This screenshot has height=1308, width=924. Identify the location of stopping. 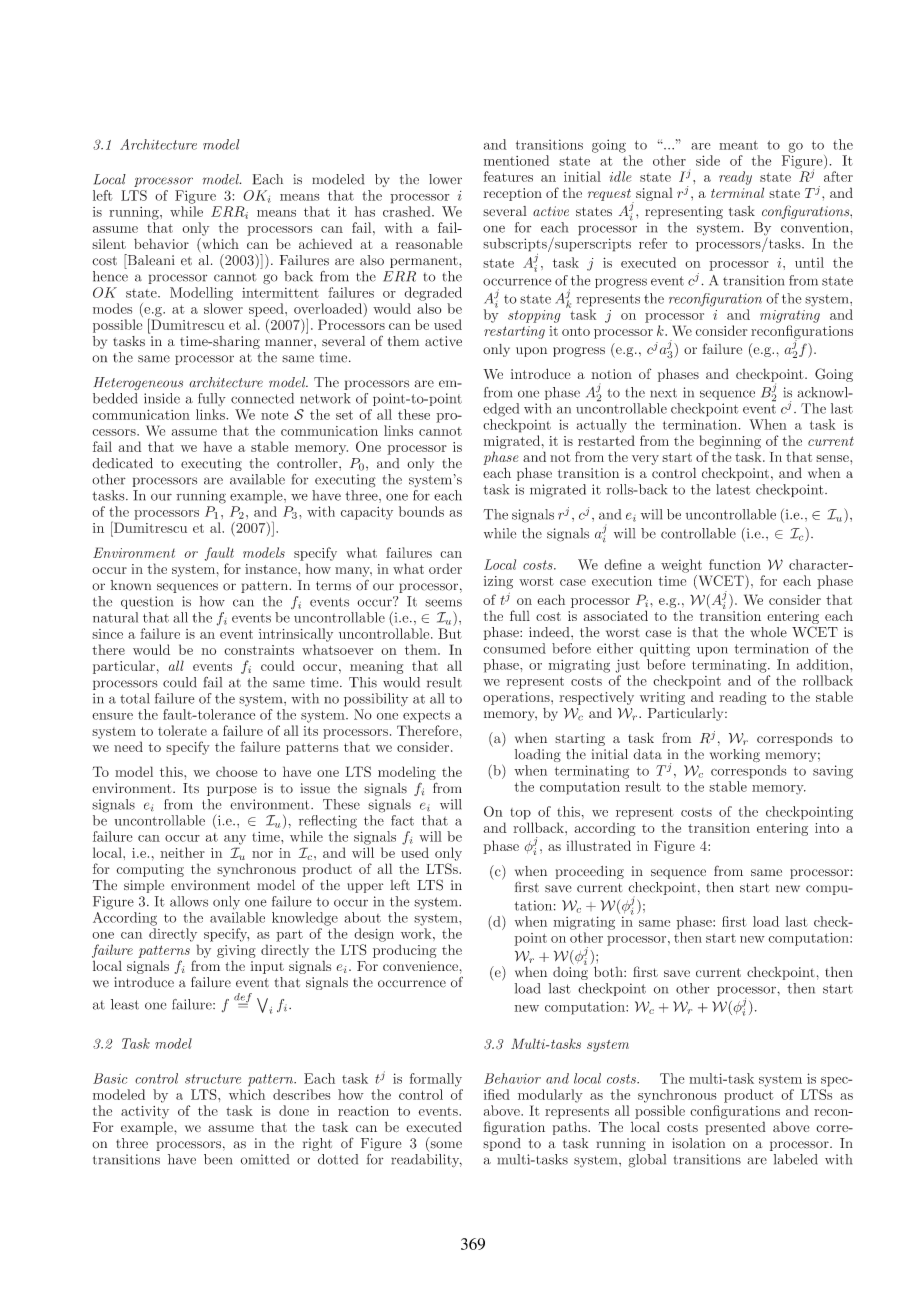
(534, 316).
